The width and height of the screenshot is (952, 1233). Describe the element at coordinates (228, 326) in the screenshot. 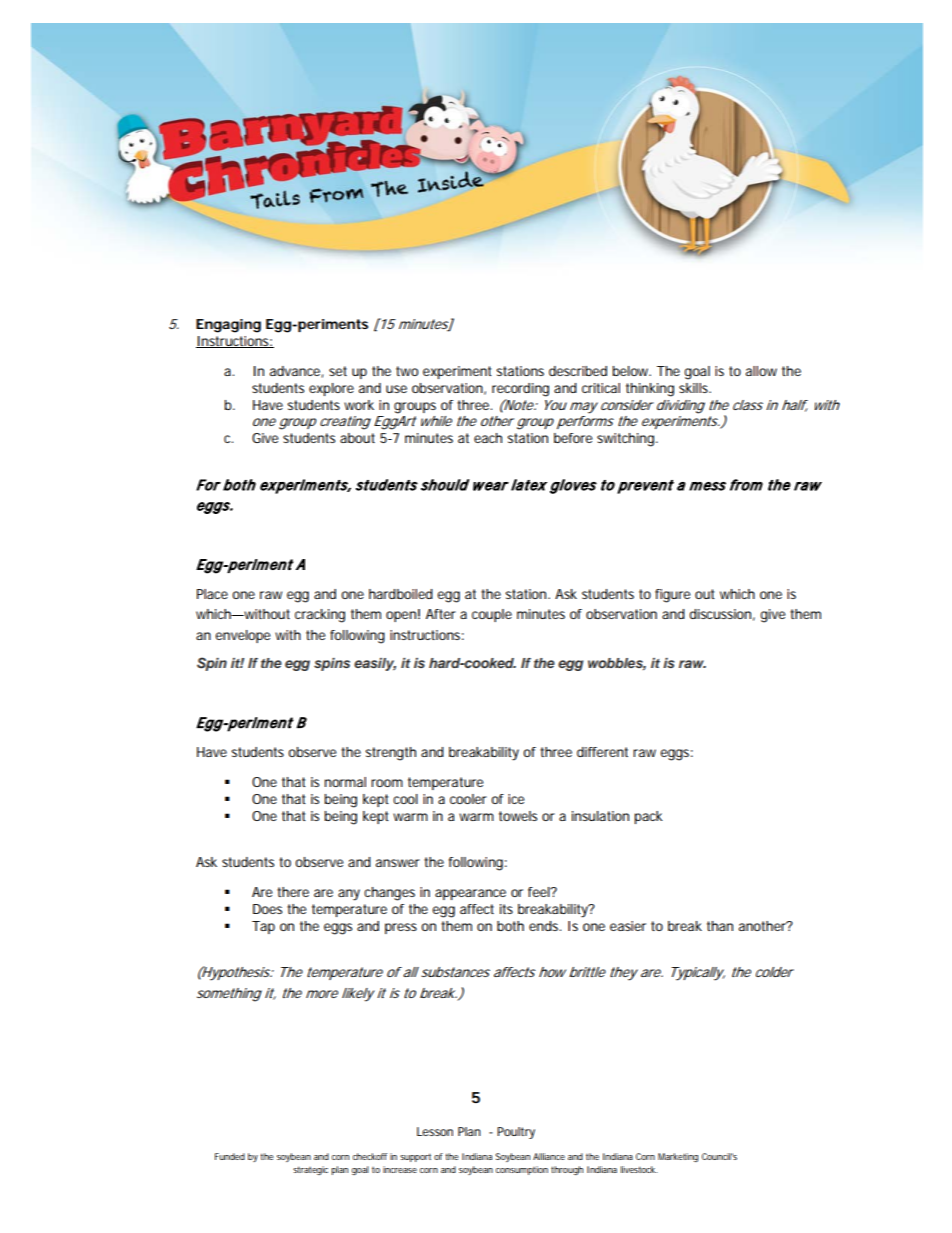

I see `Engaging` at that location.
